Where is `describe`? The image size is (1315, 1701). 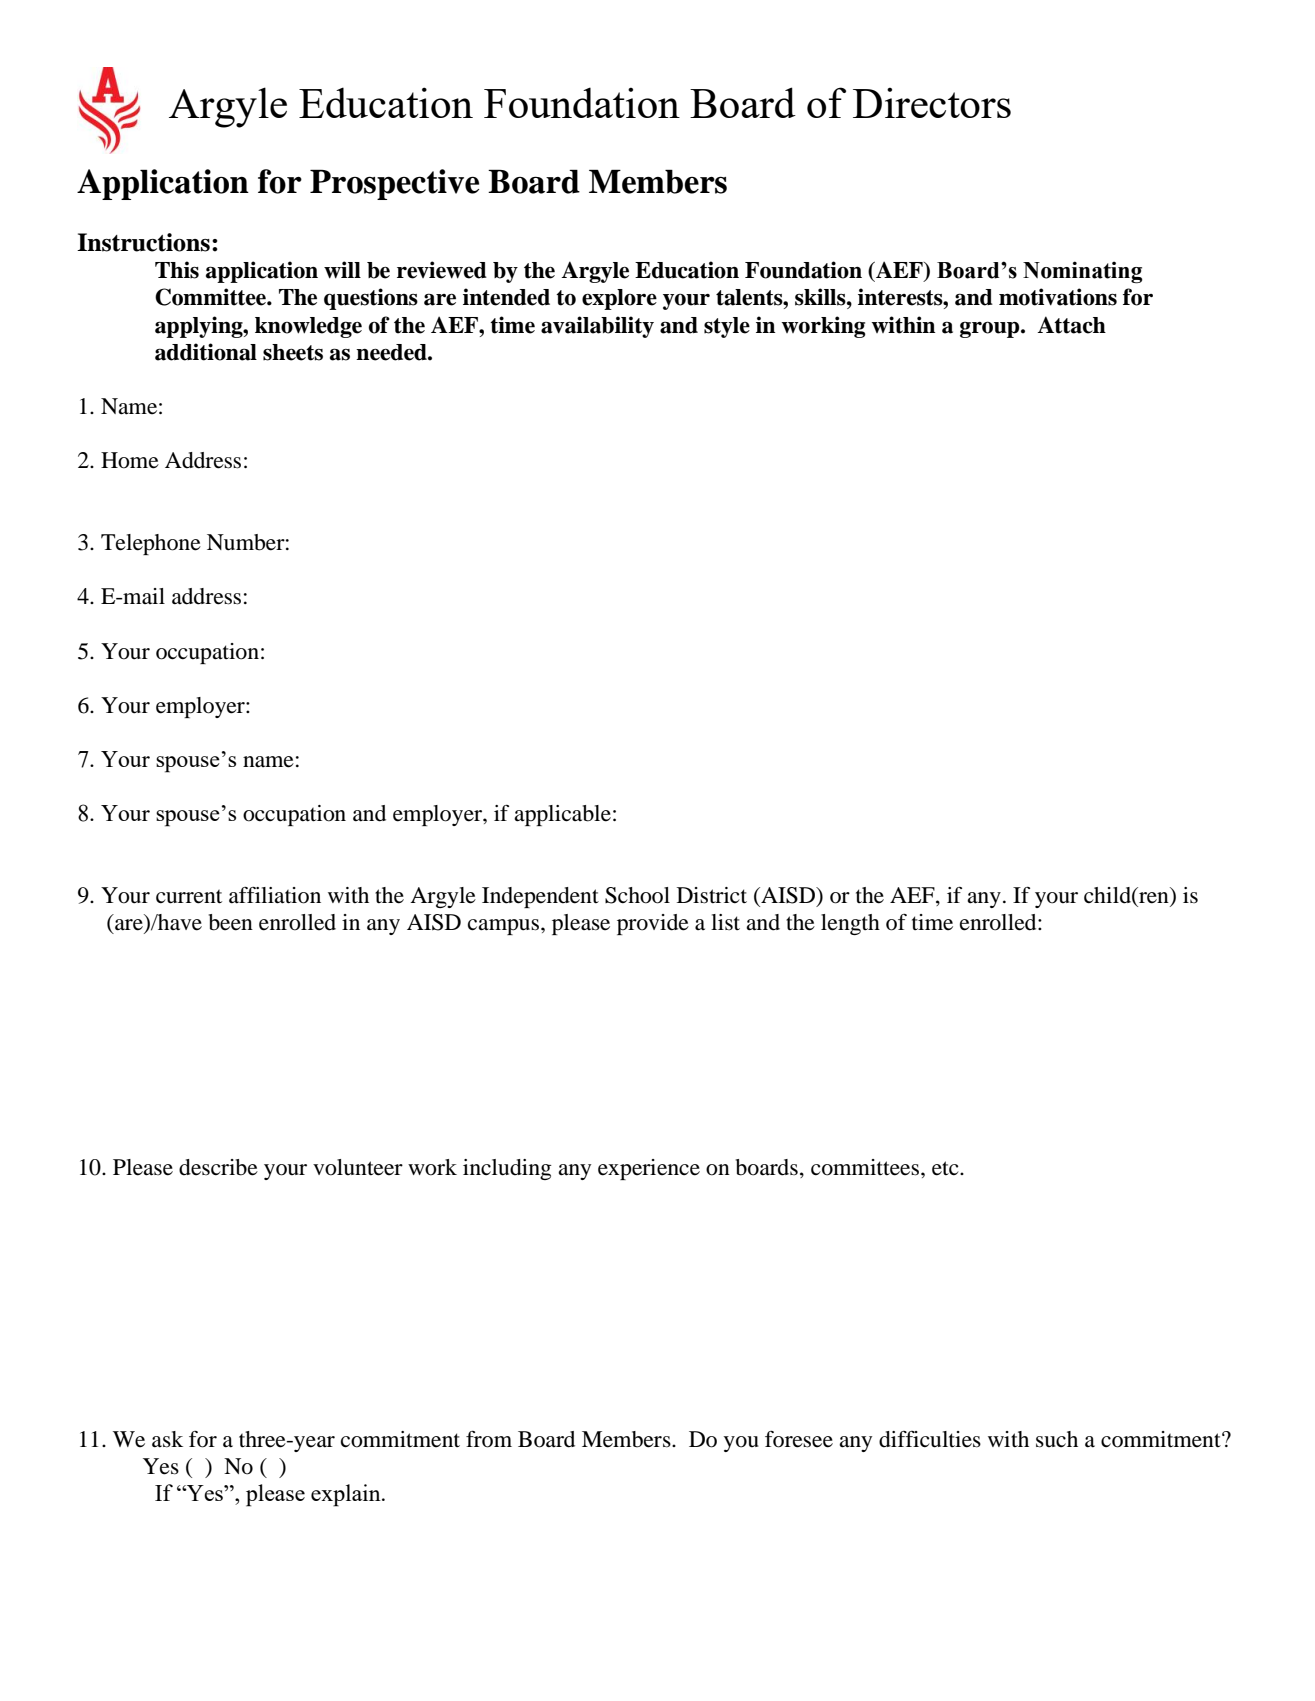
describe is located at coordinates (218, 1167).
